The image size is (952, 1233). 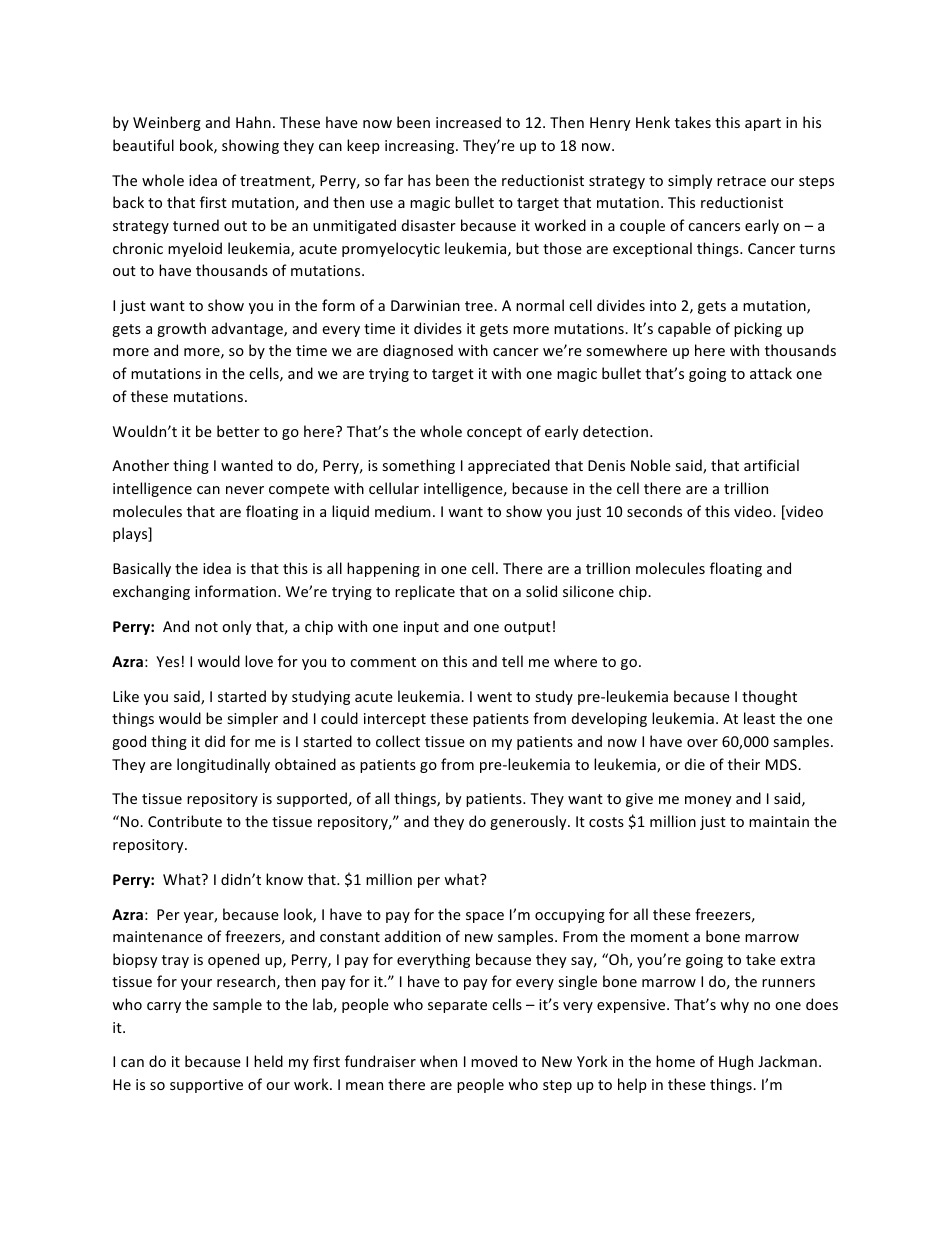 I want to click on supportive, so click(x=206, y=1086).
